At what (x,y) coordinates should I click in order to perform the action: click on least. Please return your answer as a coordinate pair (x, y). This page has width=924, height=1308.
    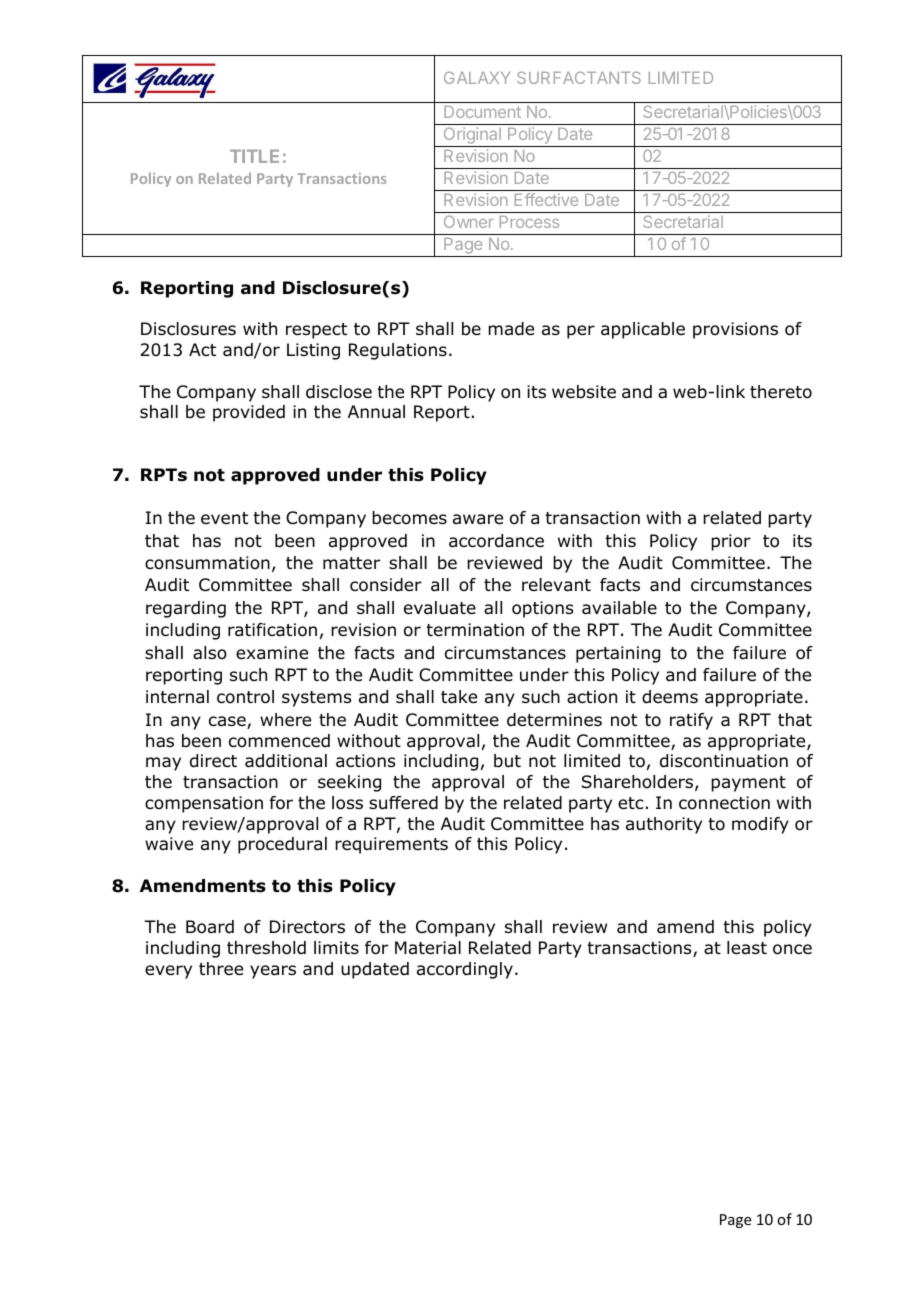
    Looking at the image, I should click on (747, 948).
